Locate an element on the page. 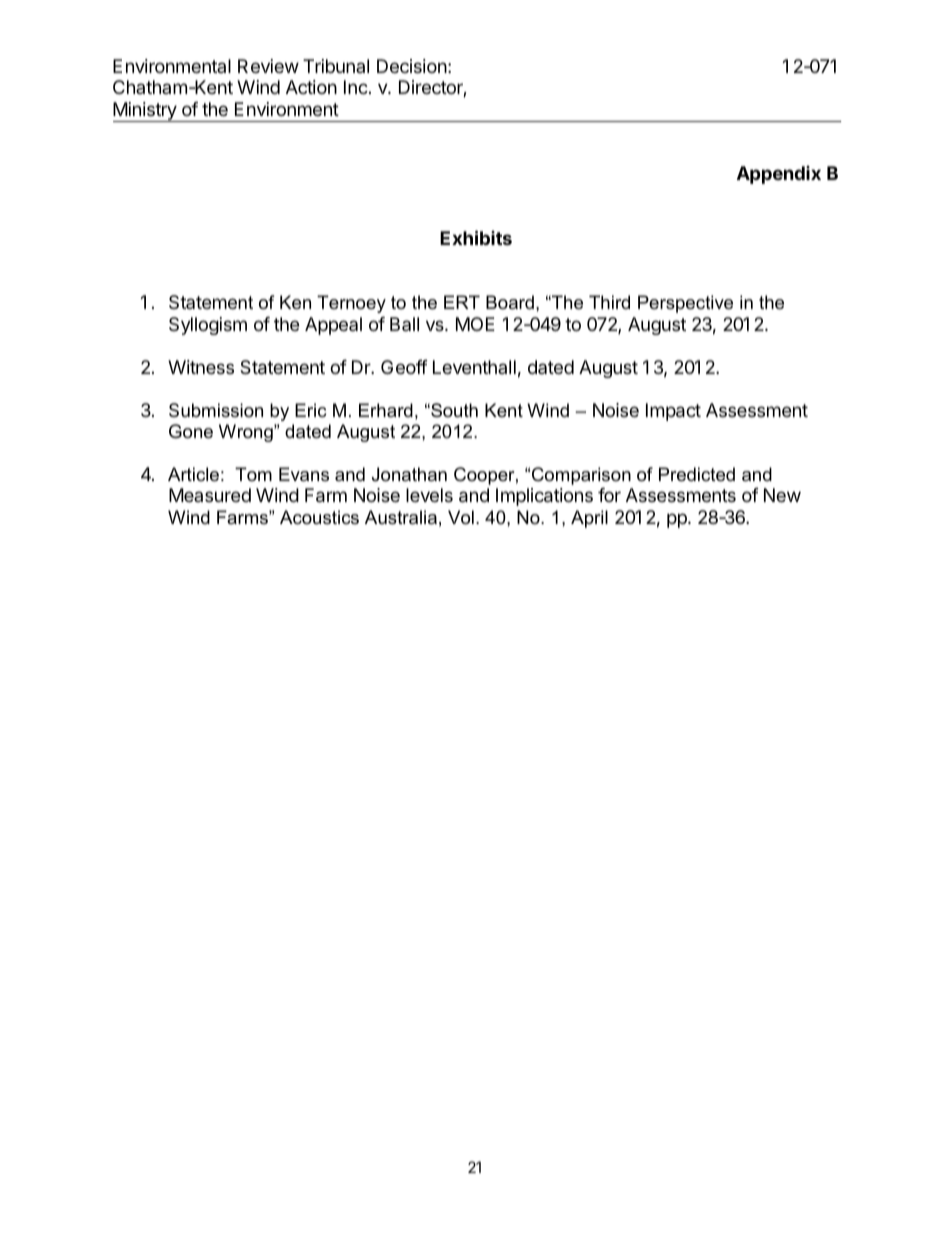 This image has height=1233, width=952. Measured is located at coordinates (210, 495).
